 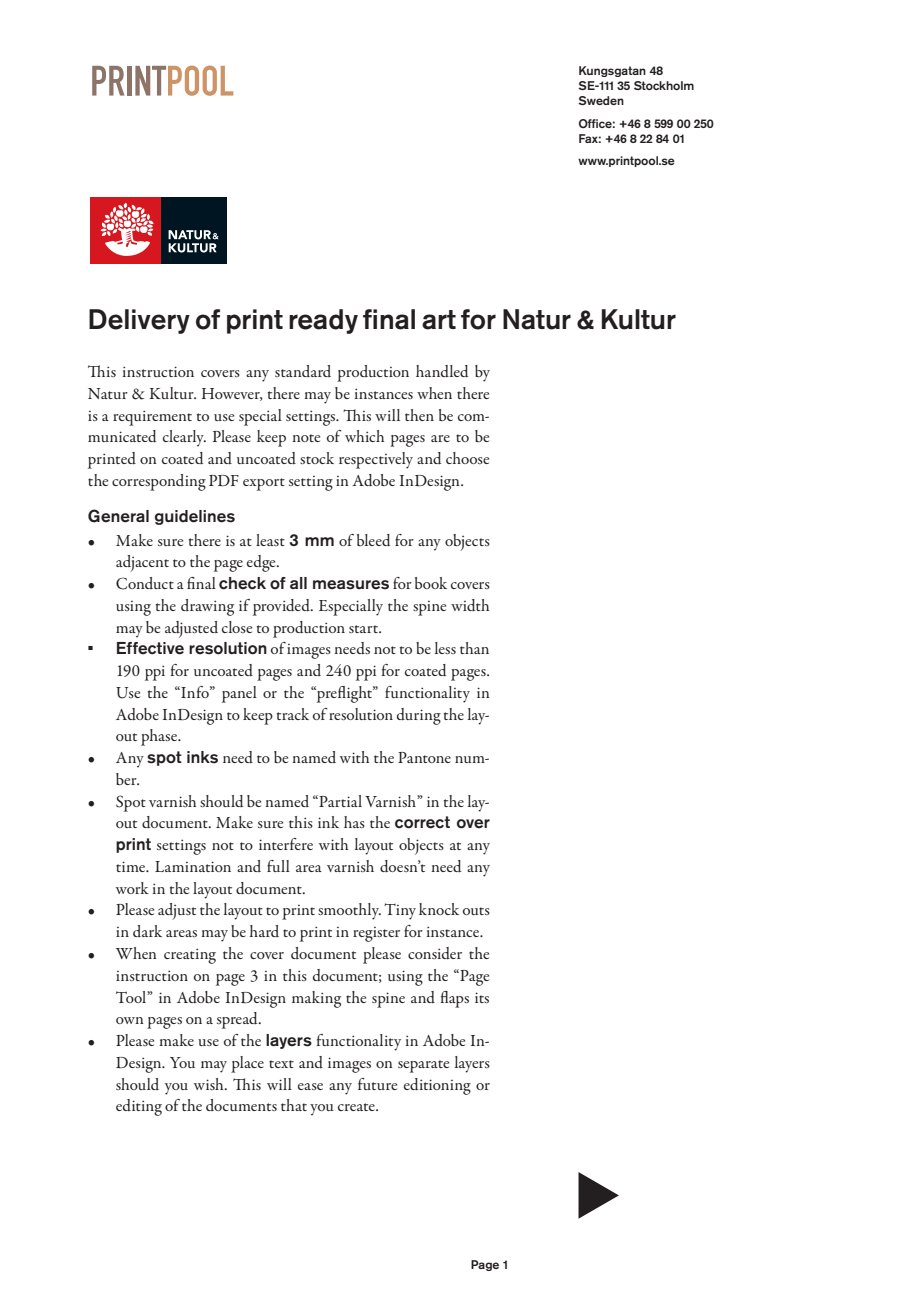 I want to click on Delivery, so click(x=139, y=321).
